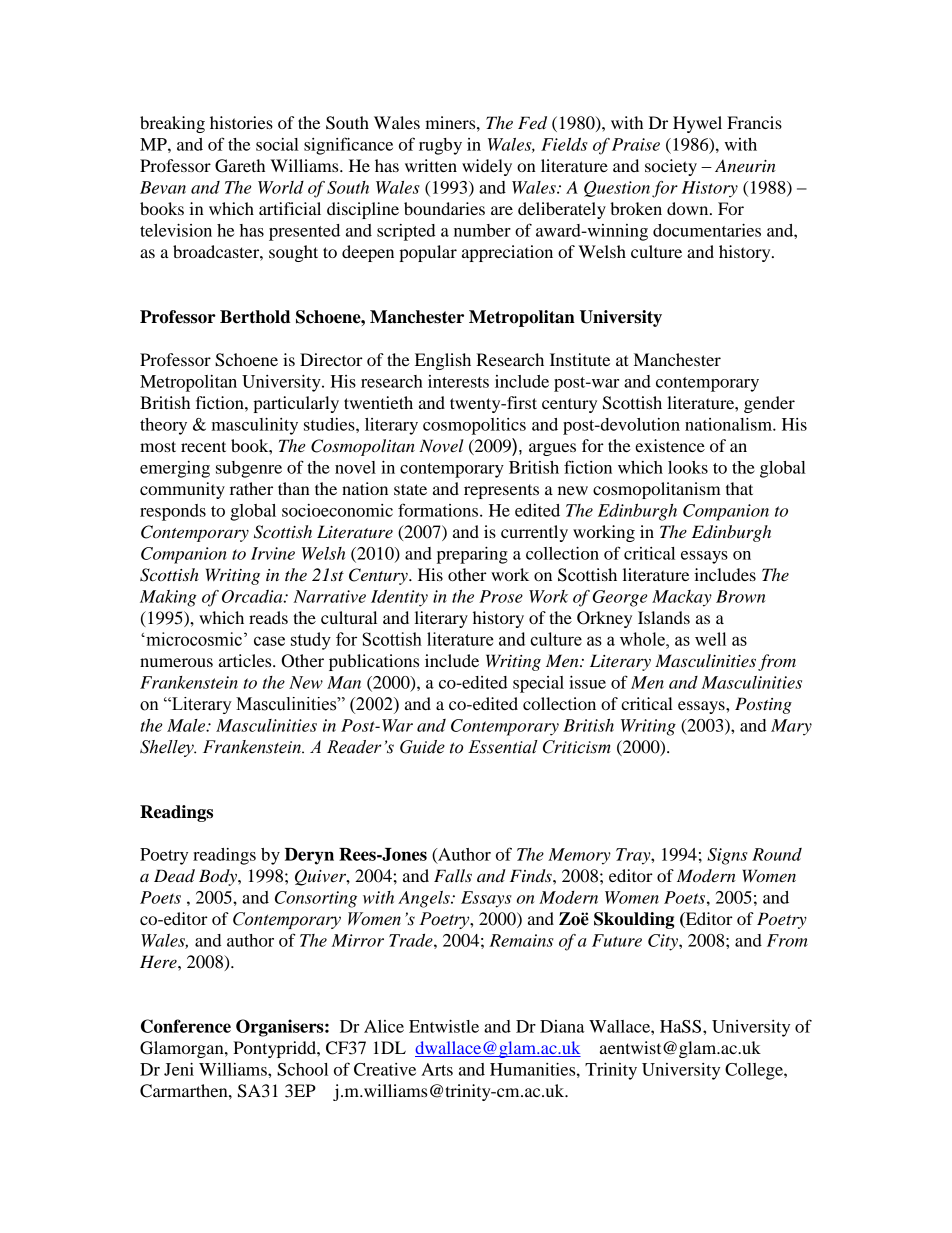 The height and width of the screenshot is (1233, 952). I want to click on Dead, so click(174, 876).
